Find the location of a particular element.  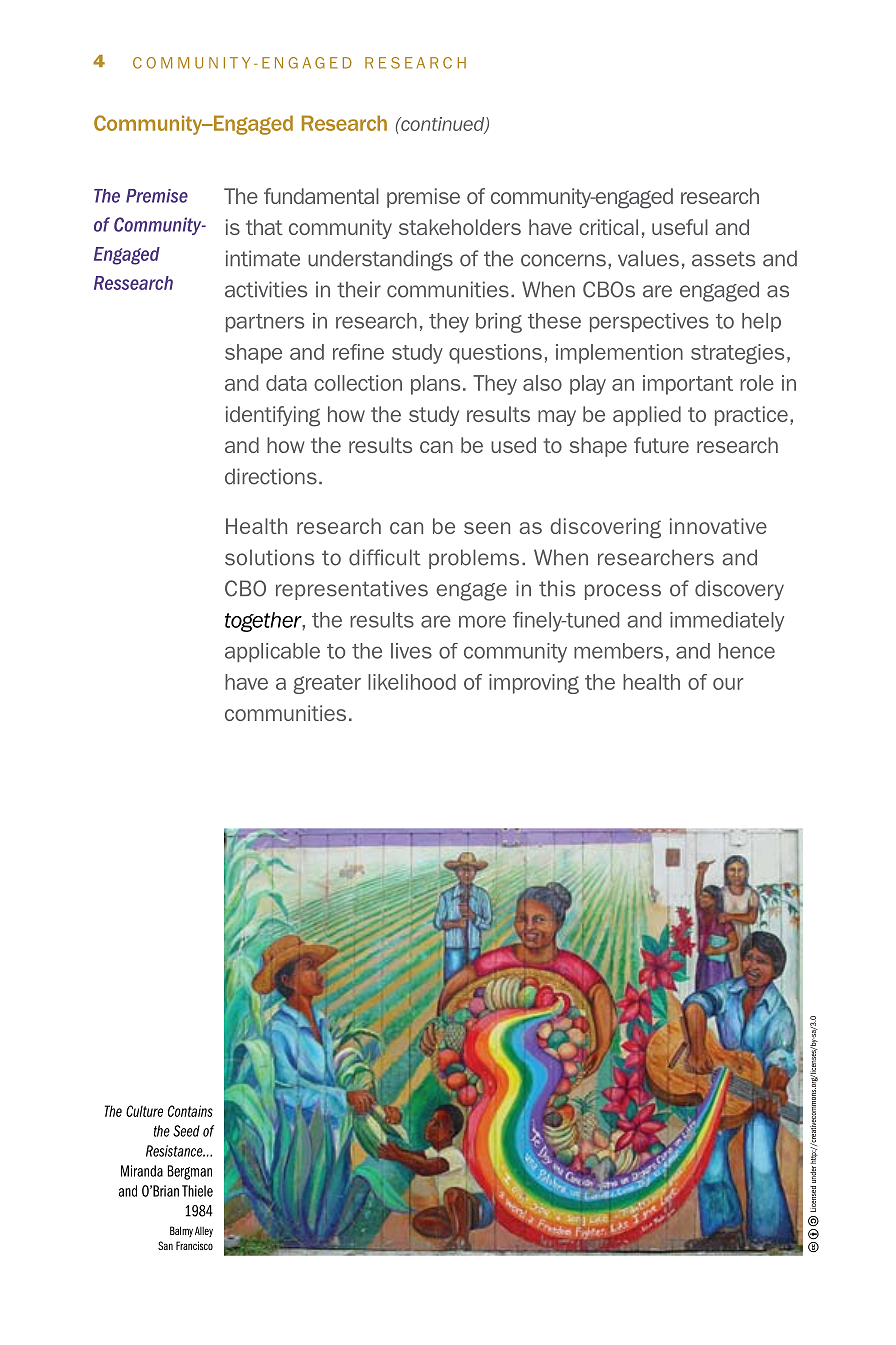

that is located at coordinates (264, 227).
